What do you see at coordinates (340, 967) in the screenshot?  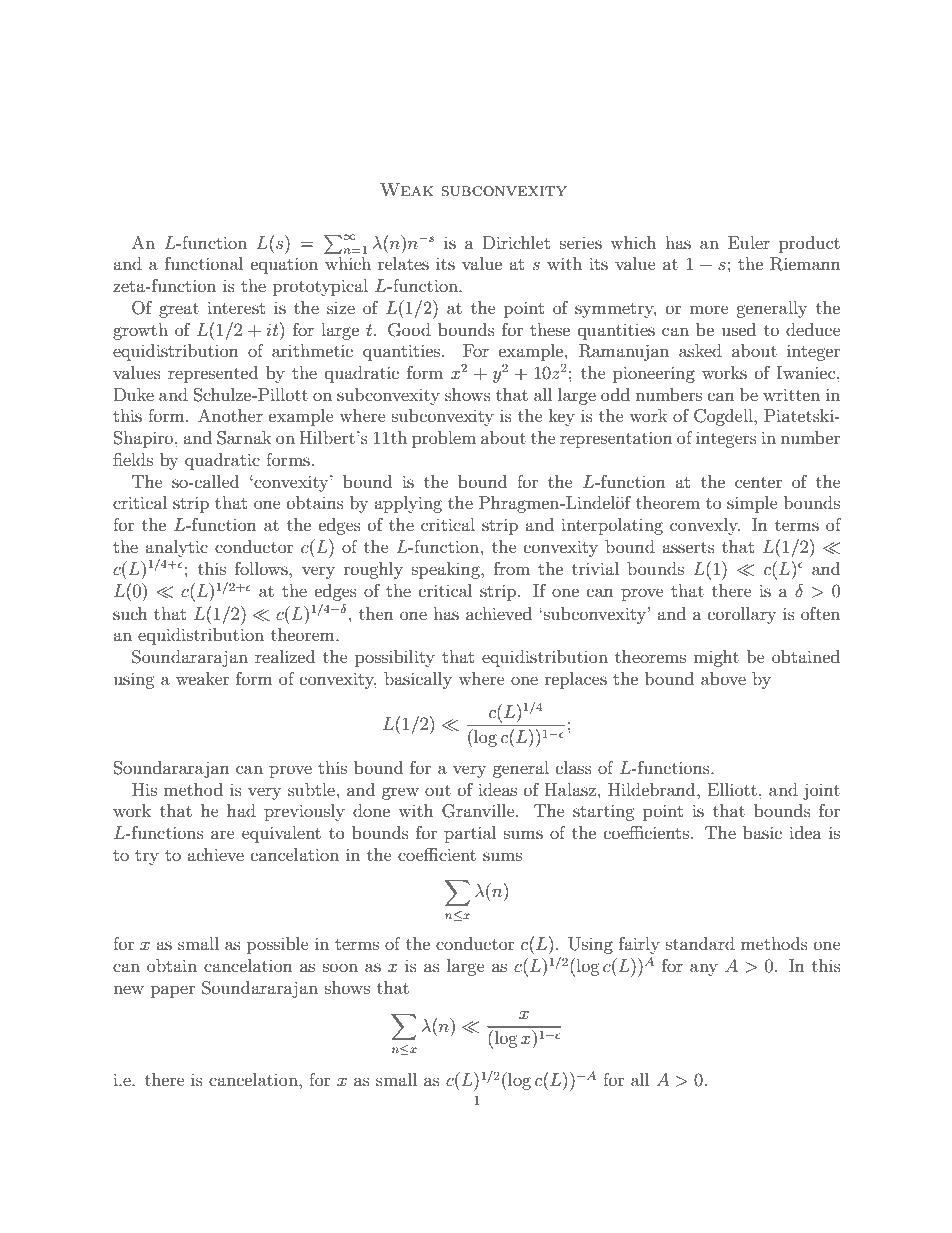 I see `soon` at bounding box center [340, 967].
